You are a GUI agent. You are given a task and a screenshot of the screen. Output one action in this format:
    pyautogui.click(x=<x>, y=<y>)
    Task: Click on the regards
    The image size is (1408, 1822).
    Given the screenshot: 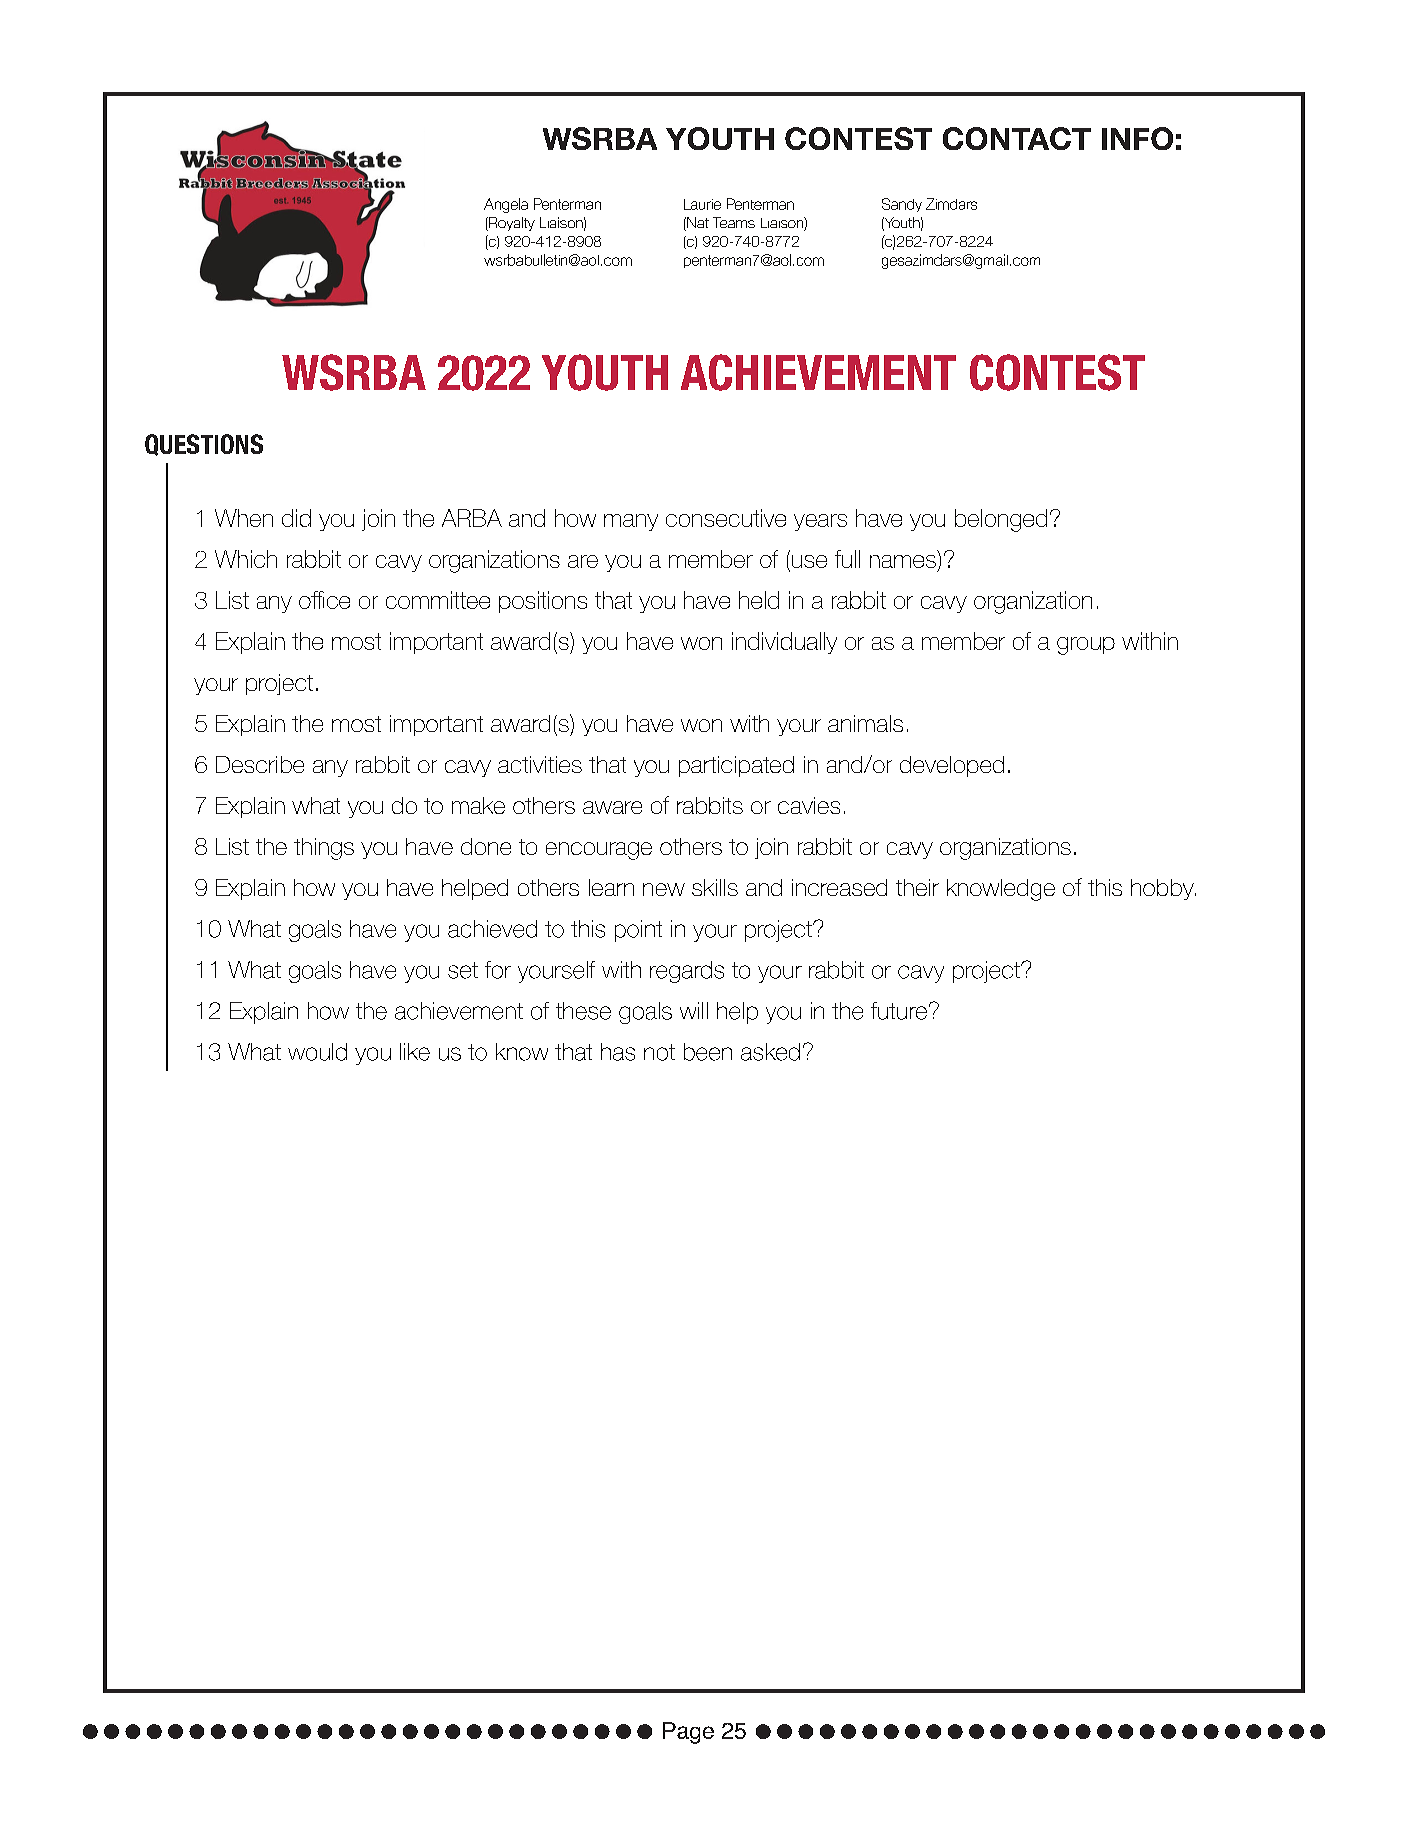 What is the action you would take?
    pyautogui.click(x=687, y=972)
